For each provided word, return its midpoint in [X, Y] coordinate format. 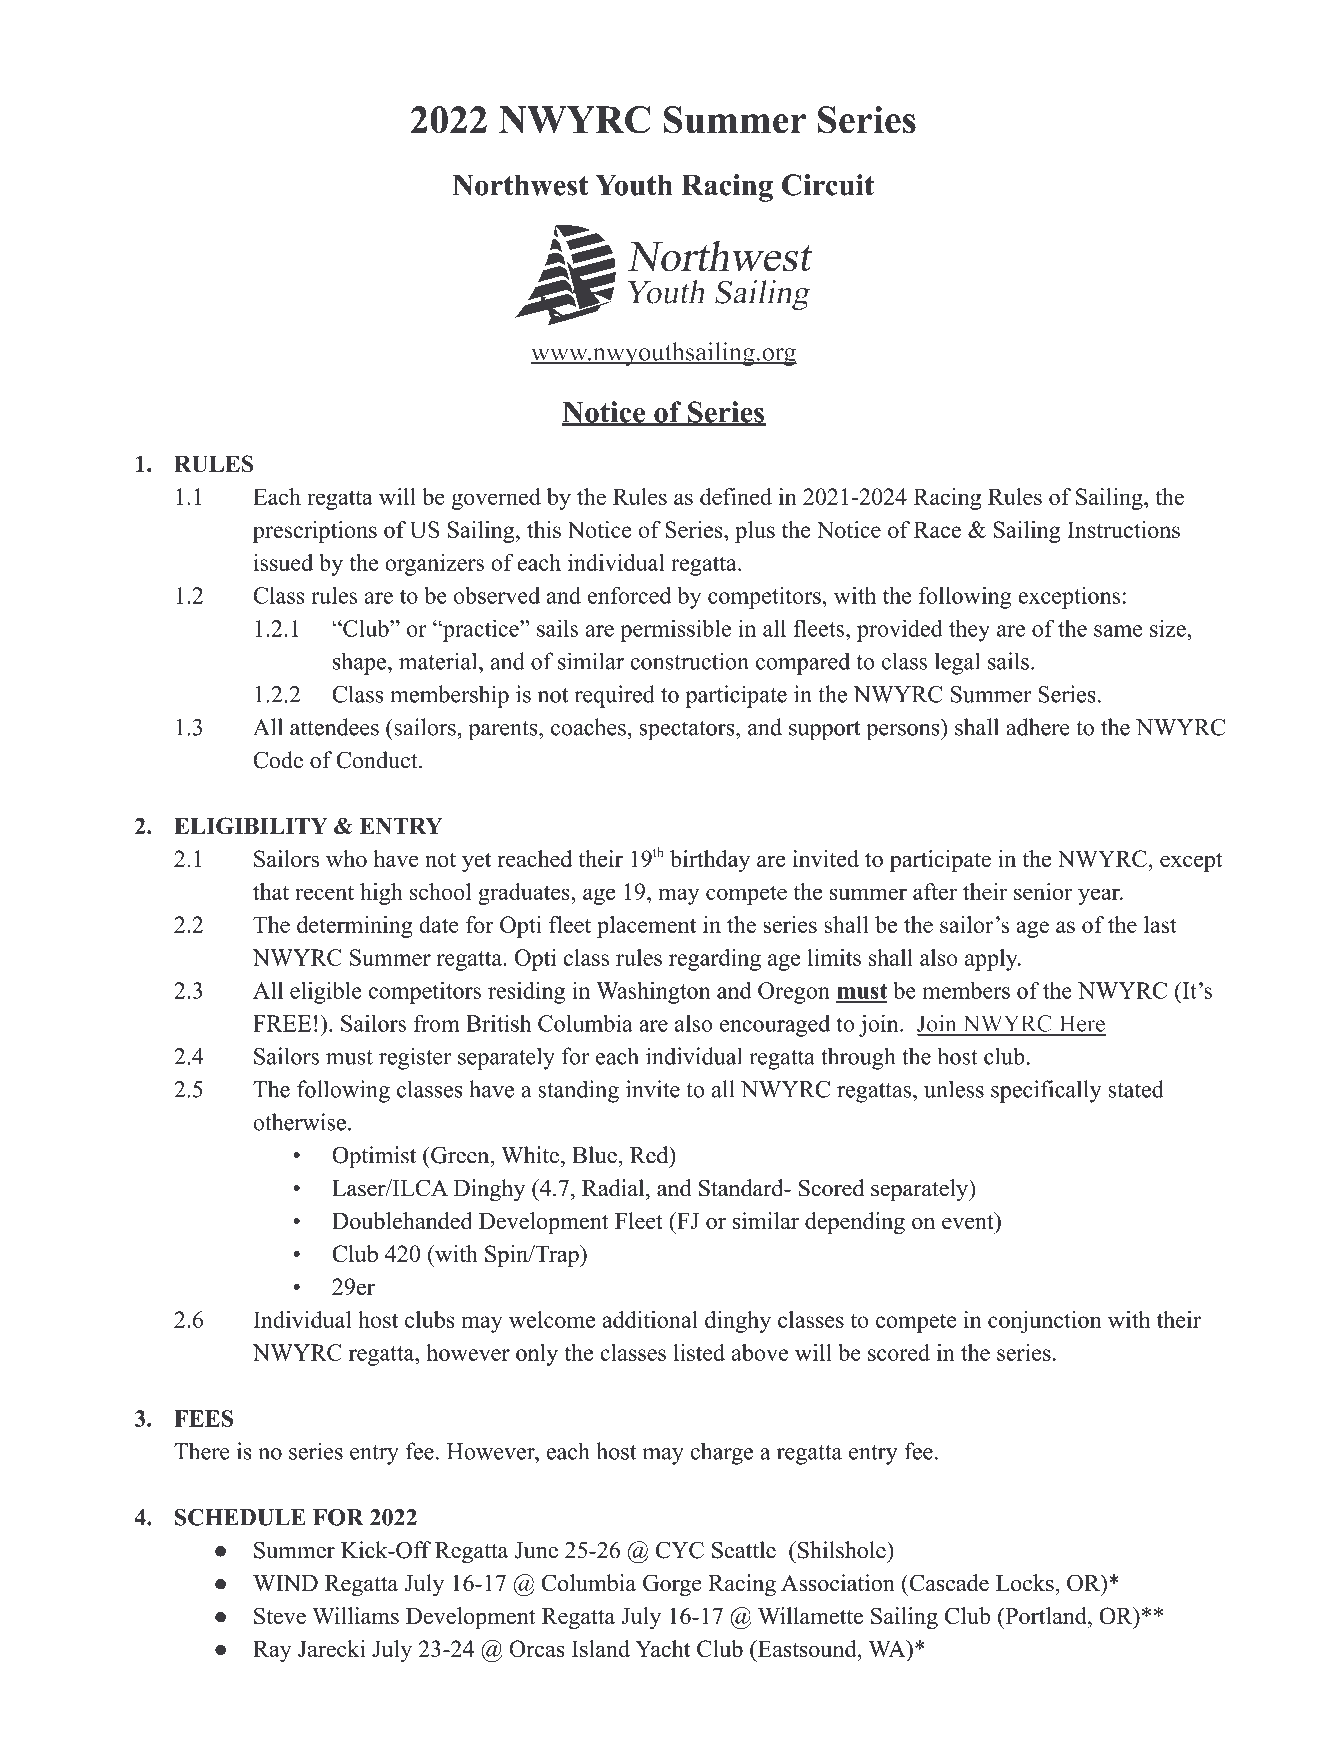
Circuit [828, 185]
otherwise [299, 1122]
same [1118, 631]
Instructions [1123, 529]
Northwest [520, 185]
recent [324, 892]
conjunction [1045, 1322]
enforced [630, 595]
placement [646, 927]
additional [650, 1319]
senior [1043, 891]
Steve [280, 1616]
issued [283, 562]
